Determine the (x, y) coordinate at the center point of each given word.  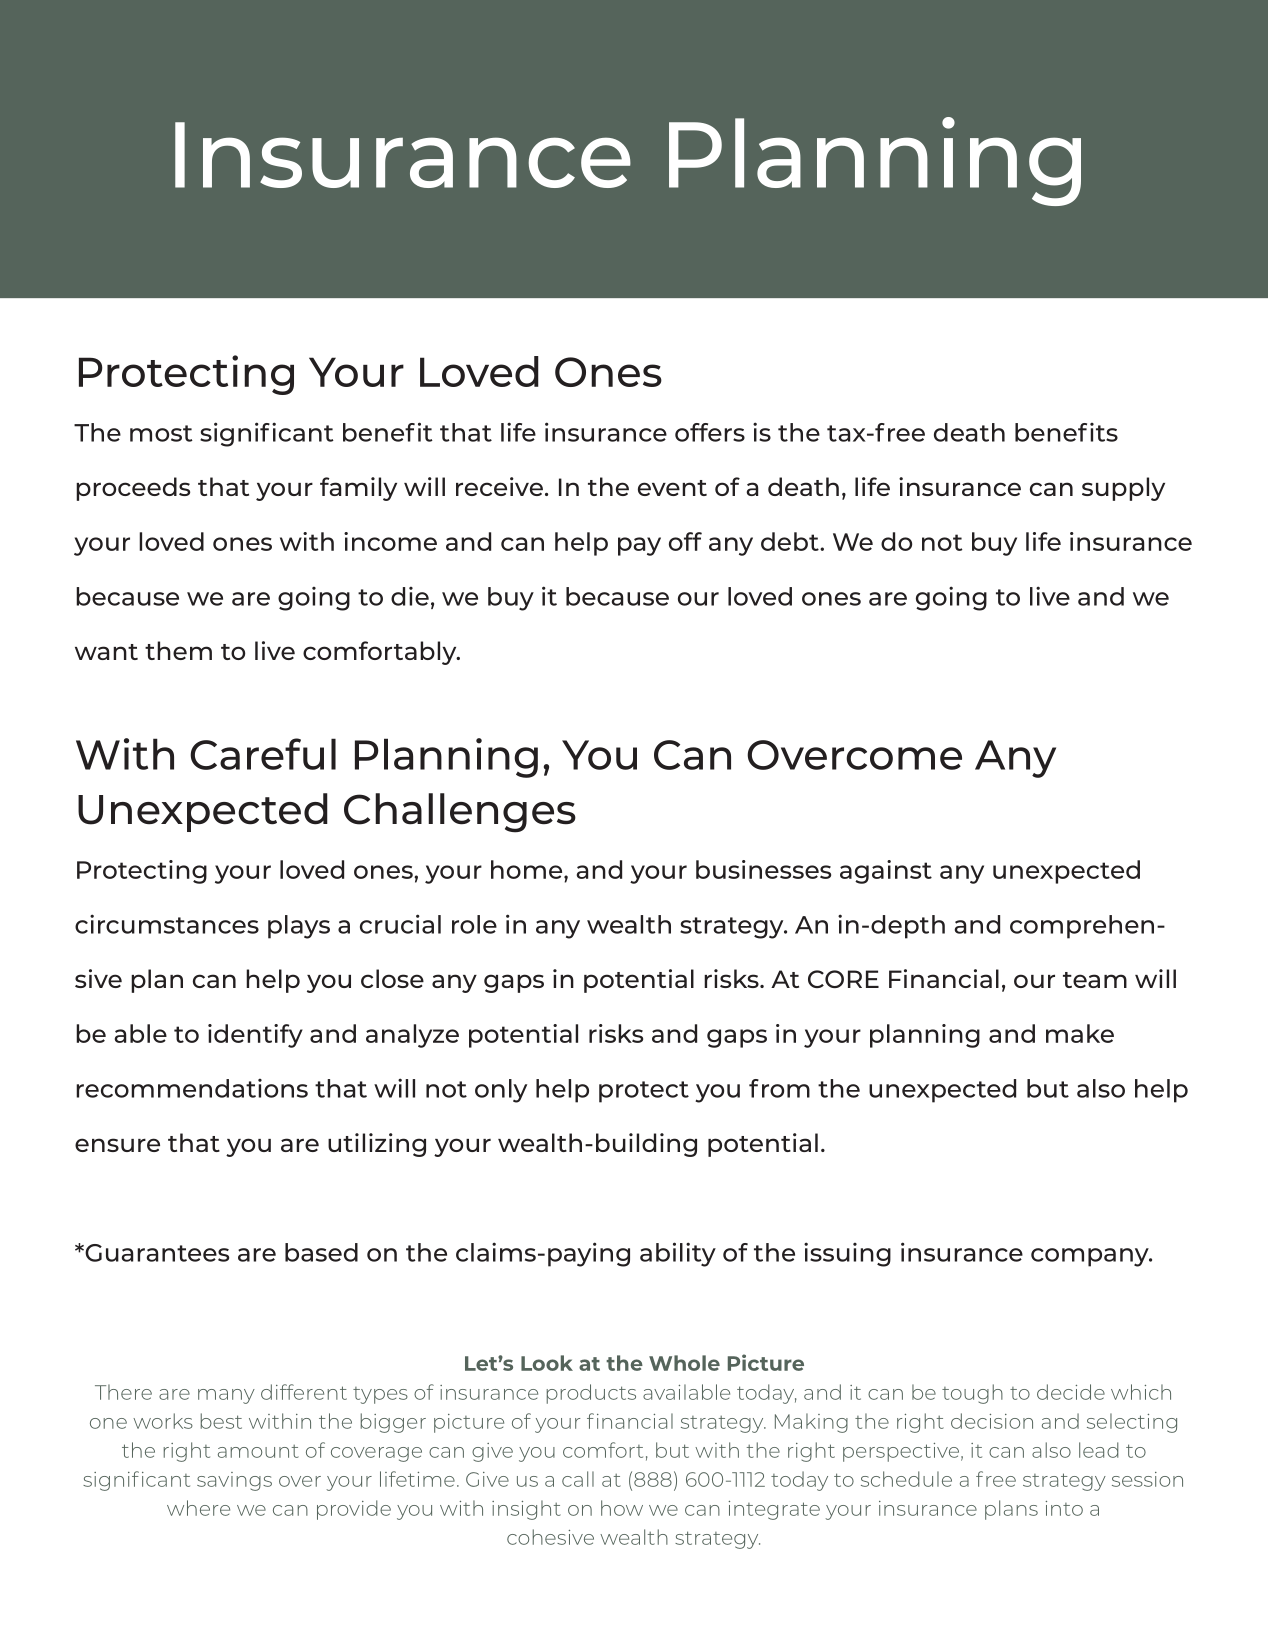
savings (234, 1481)
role (474, 924)
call (578, 1479)
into (1064, 1508)
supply (1123, 489)
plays (299, 927)
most (161, 433)
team (1095, 980)
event (672, 488)
